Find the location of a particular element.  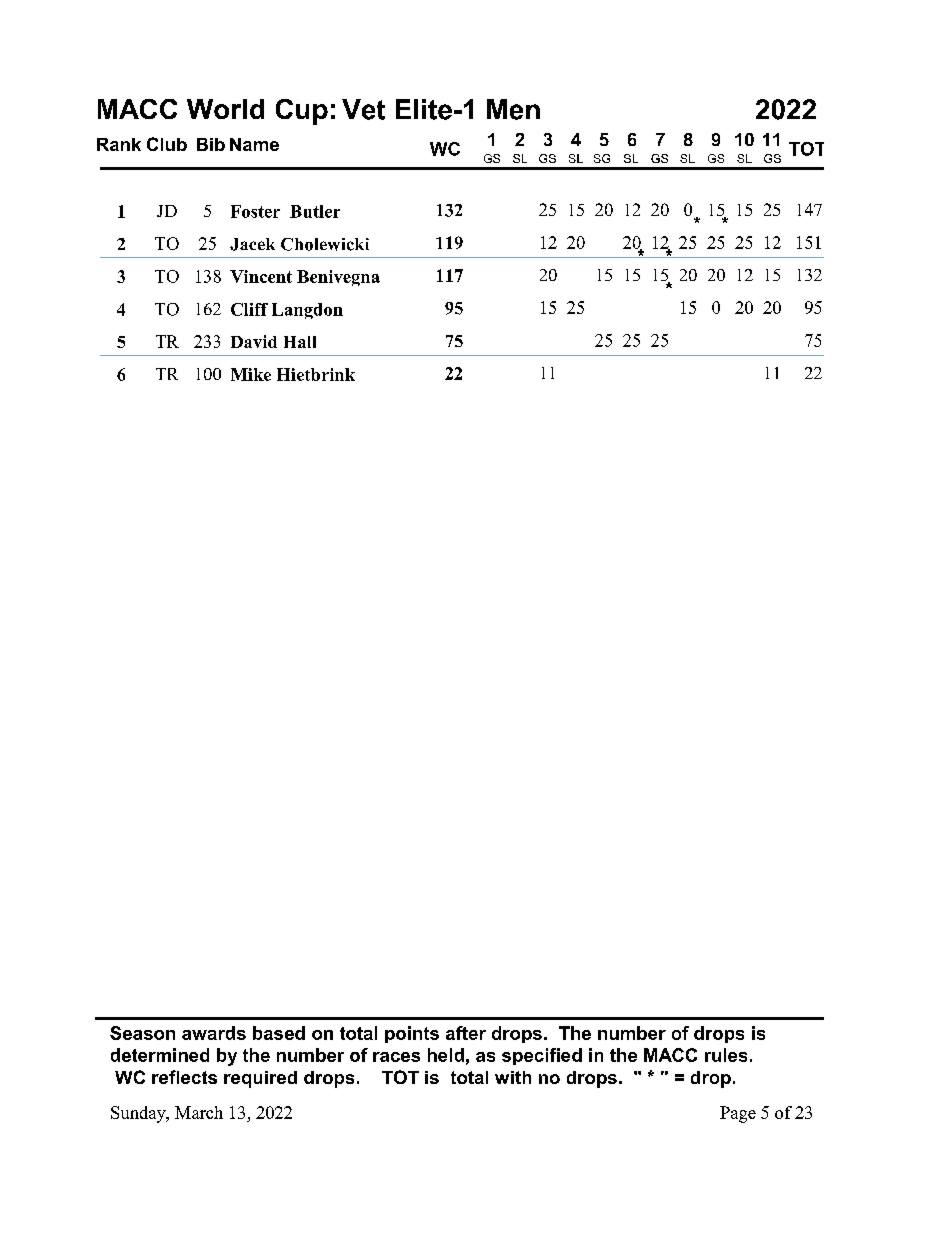

specified is located at coordinates (542, 1056).
